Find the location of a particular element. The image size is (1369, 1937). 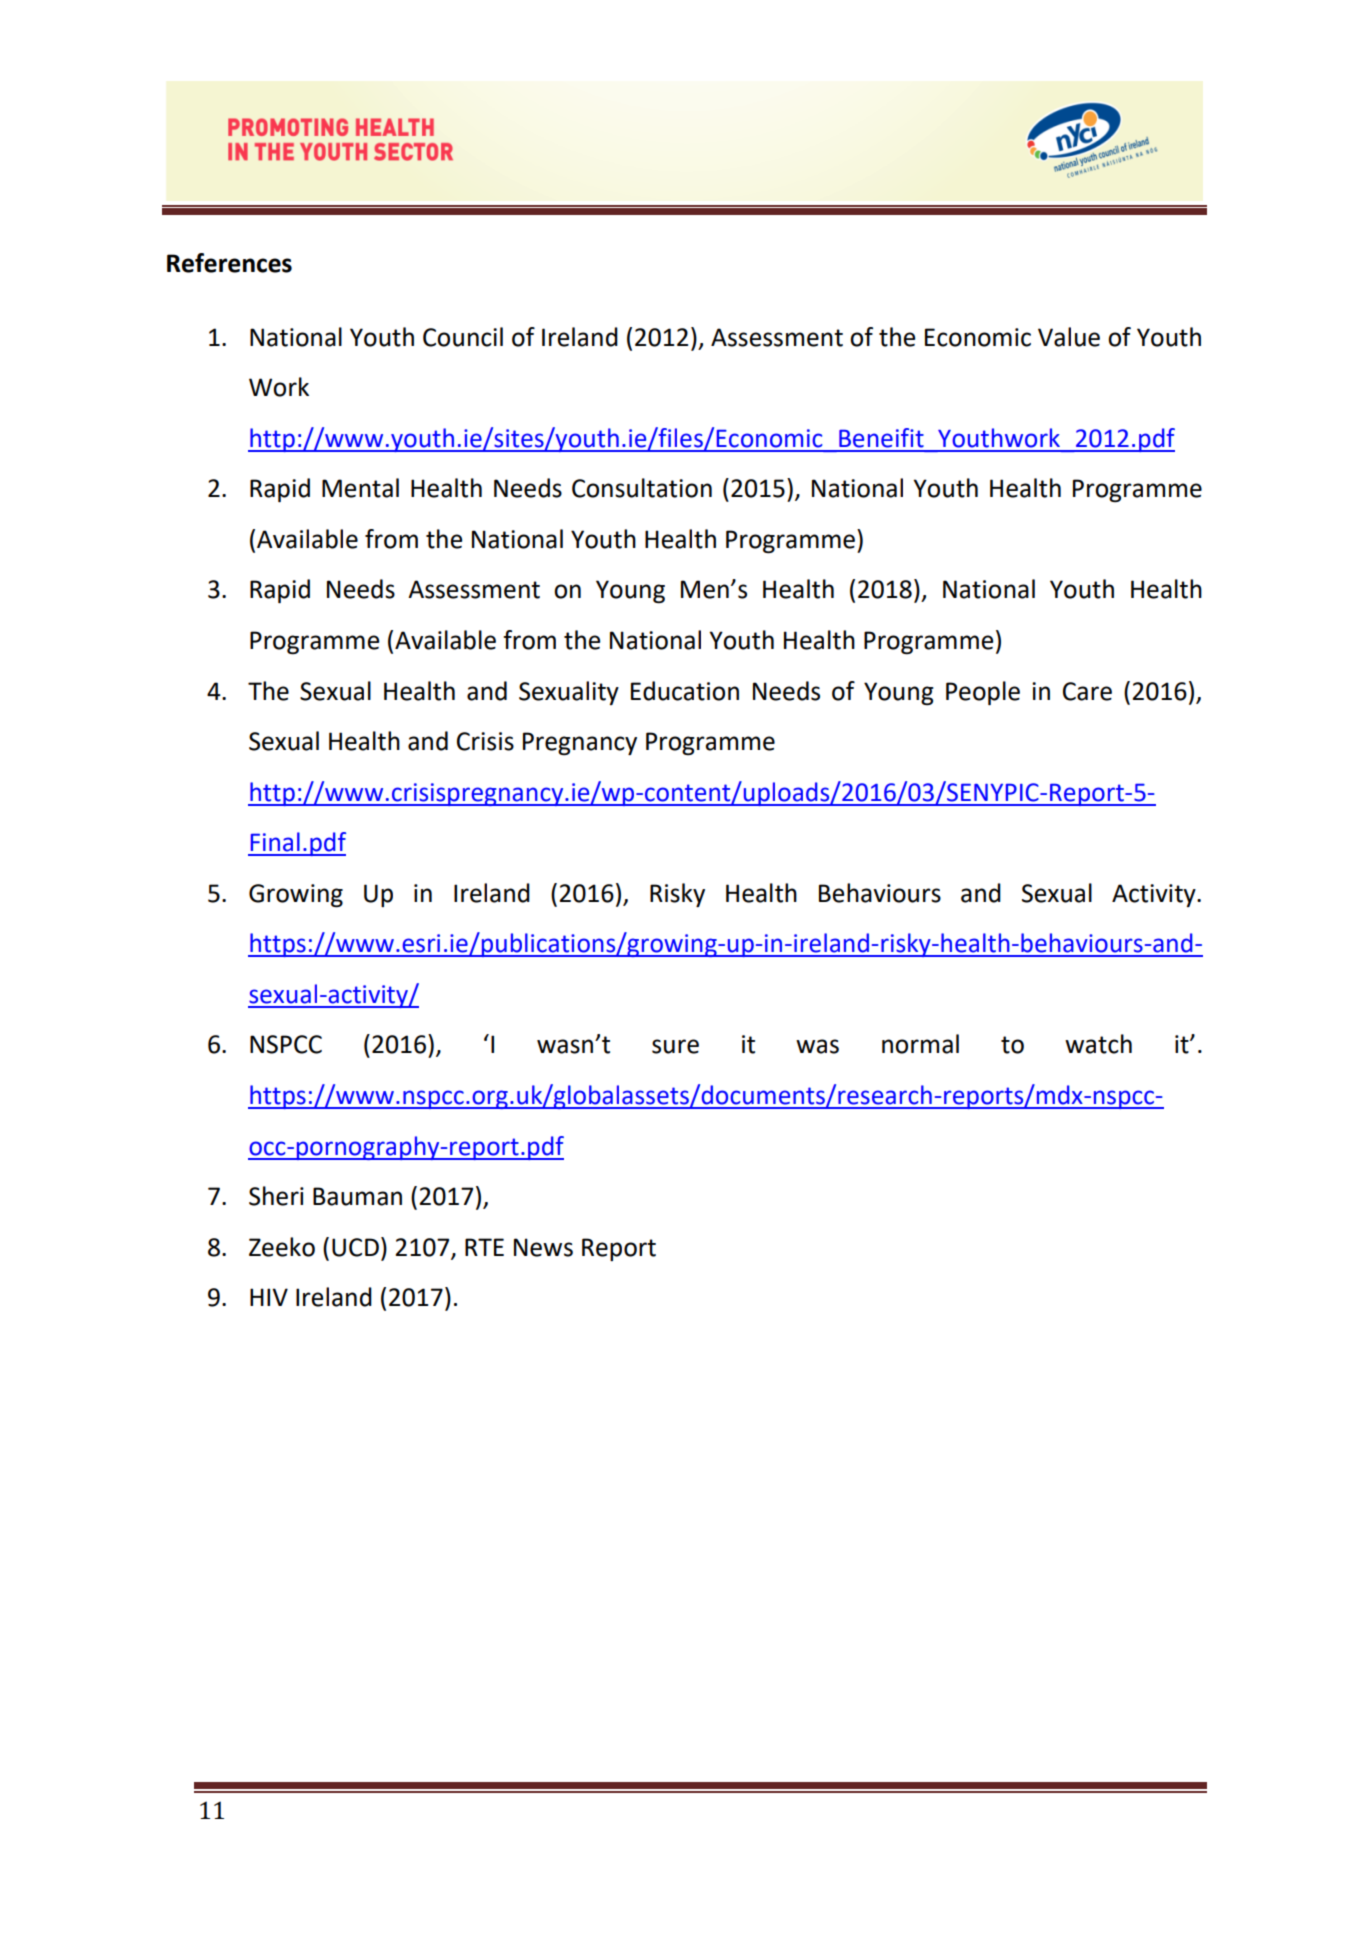

People is located at coordinates (983, 693).
